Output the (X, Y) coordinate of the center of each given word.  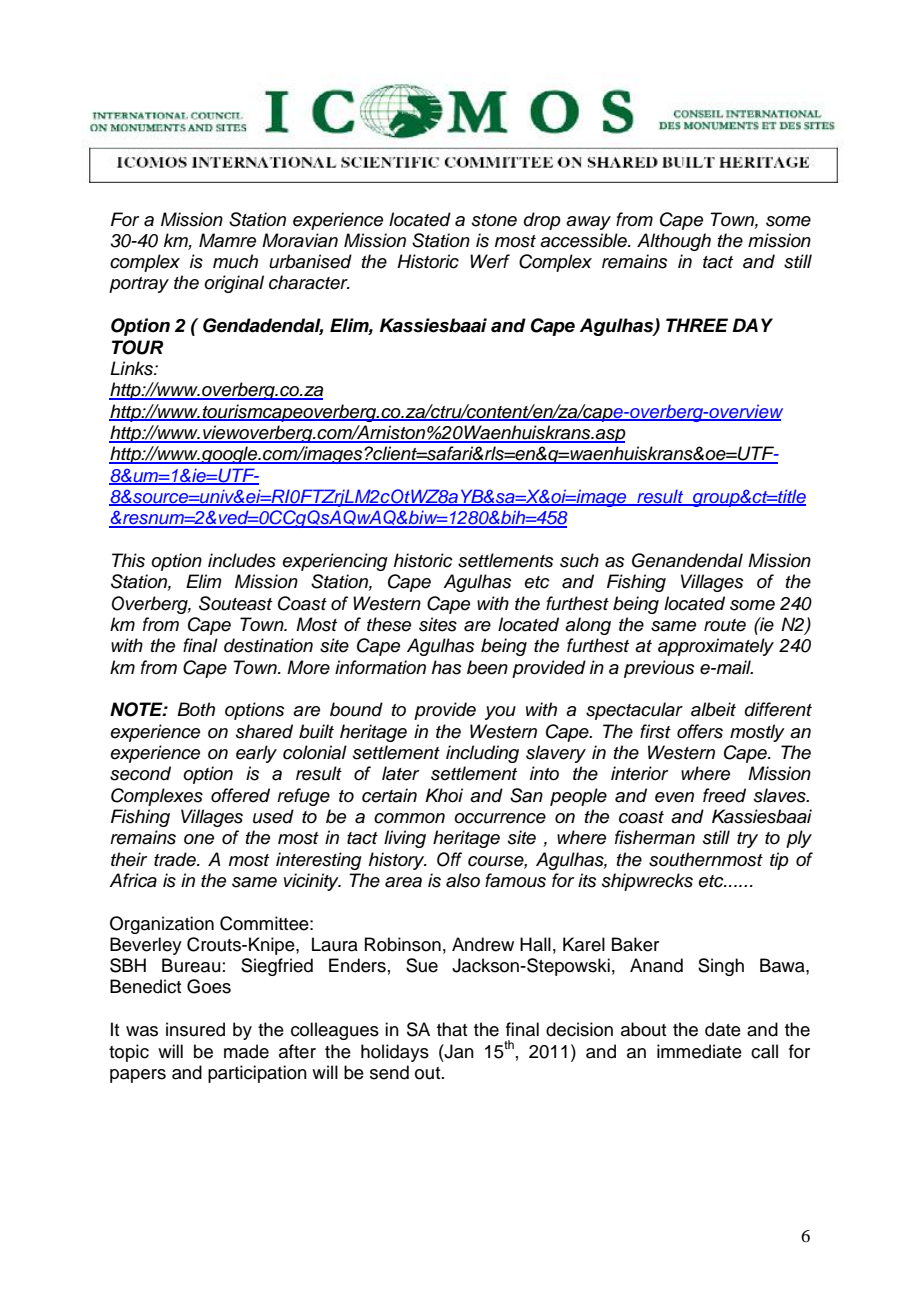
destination (268, 645)
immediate (699, 1051)
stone (494, 220)
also (463, 880)
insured (195, 1029)
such (579, 560)
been (487, 667)
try (747, 840)
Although (674, 242)
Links (132, 368)
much (235, 261)
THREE (697, 325)
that (452, 1029)
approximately (716, 647)
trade (176, 859)
